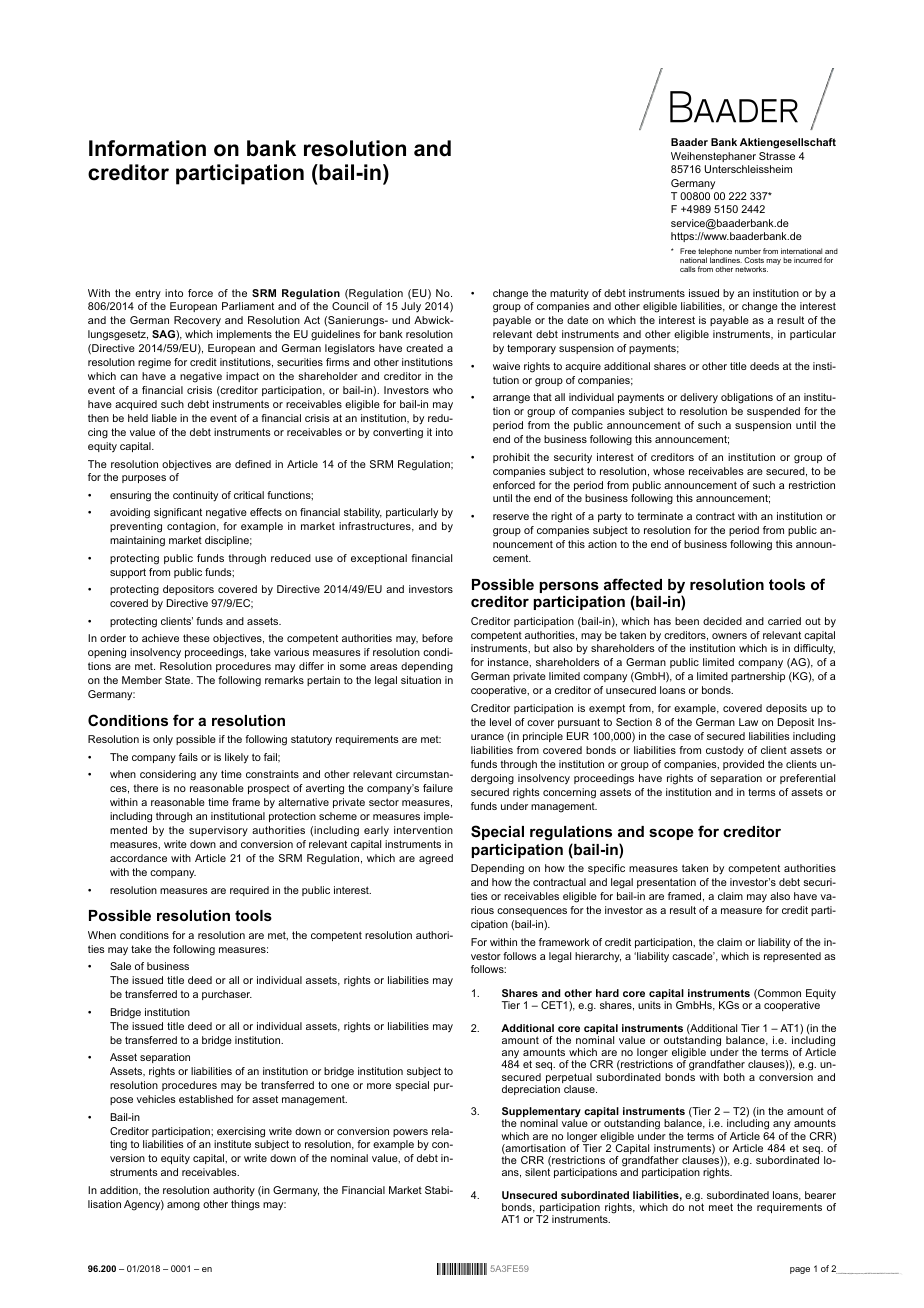  What do you see at coordinates (743, 765) in the image?
I see `provided` at bounding box center [743, 765].
